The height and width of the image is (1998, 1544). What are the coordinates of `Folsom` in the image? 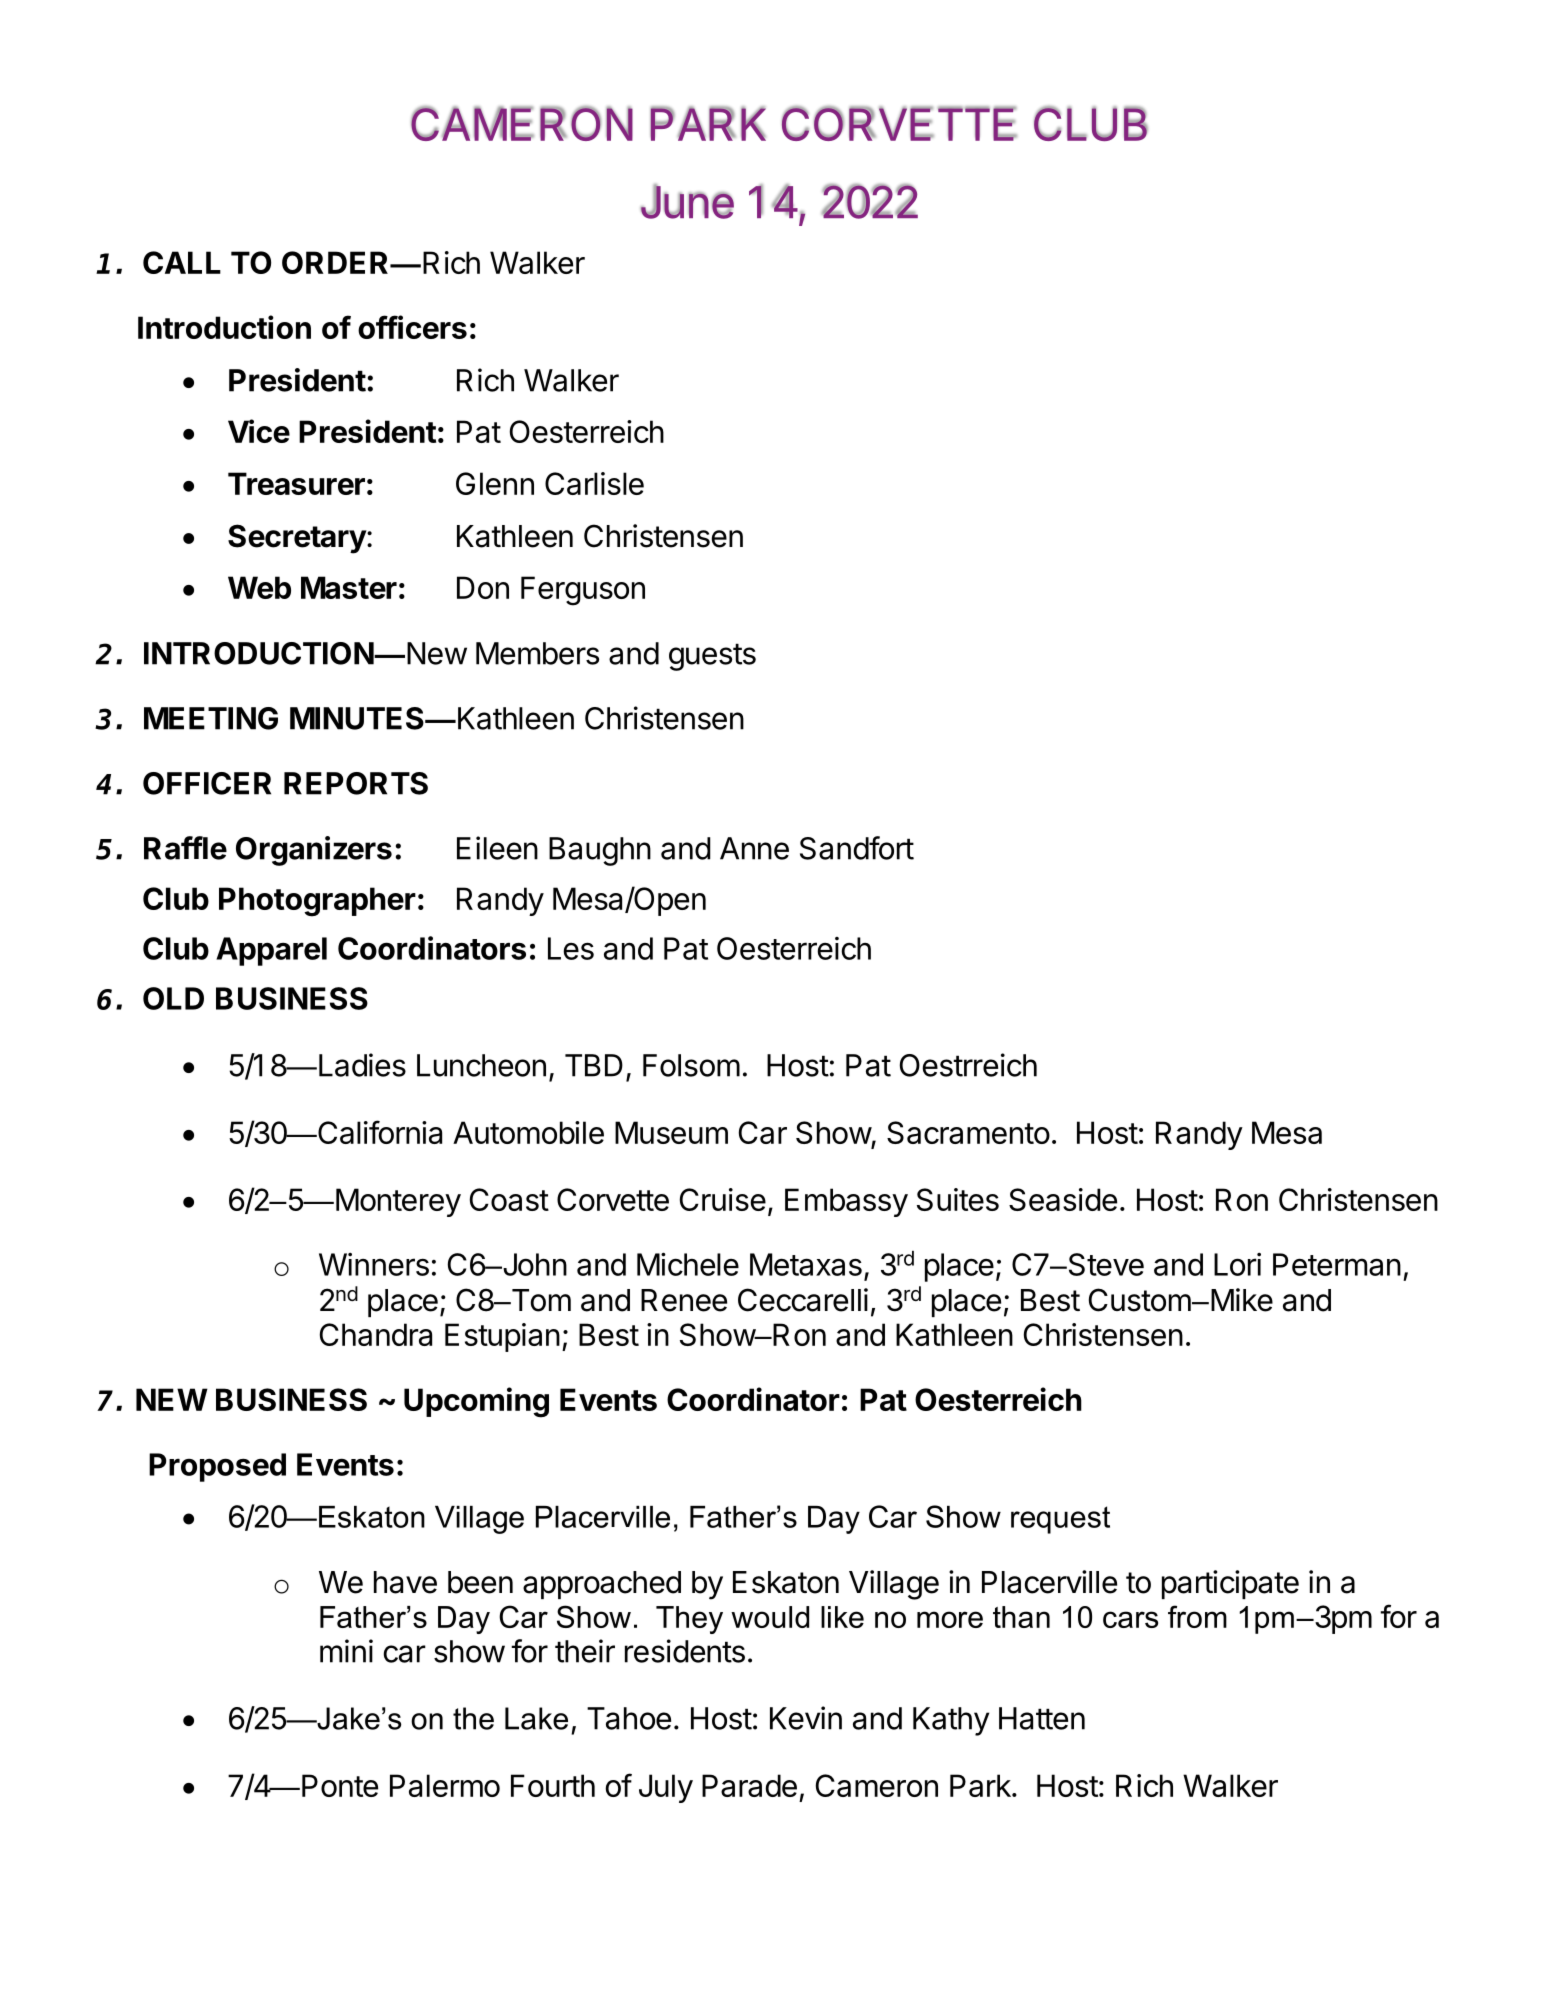 It's located at (691, 1065).
